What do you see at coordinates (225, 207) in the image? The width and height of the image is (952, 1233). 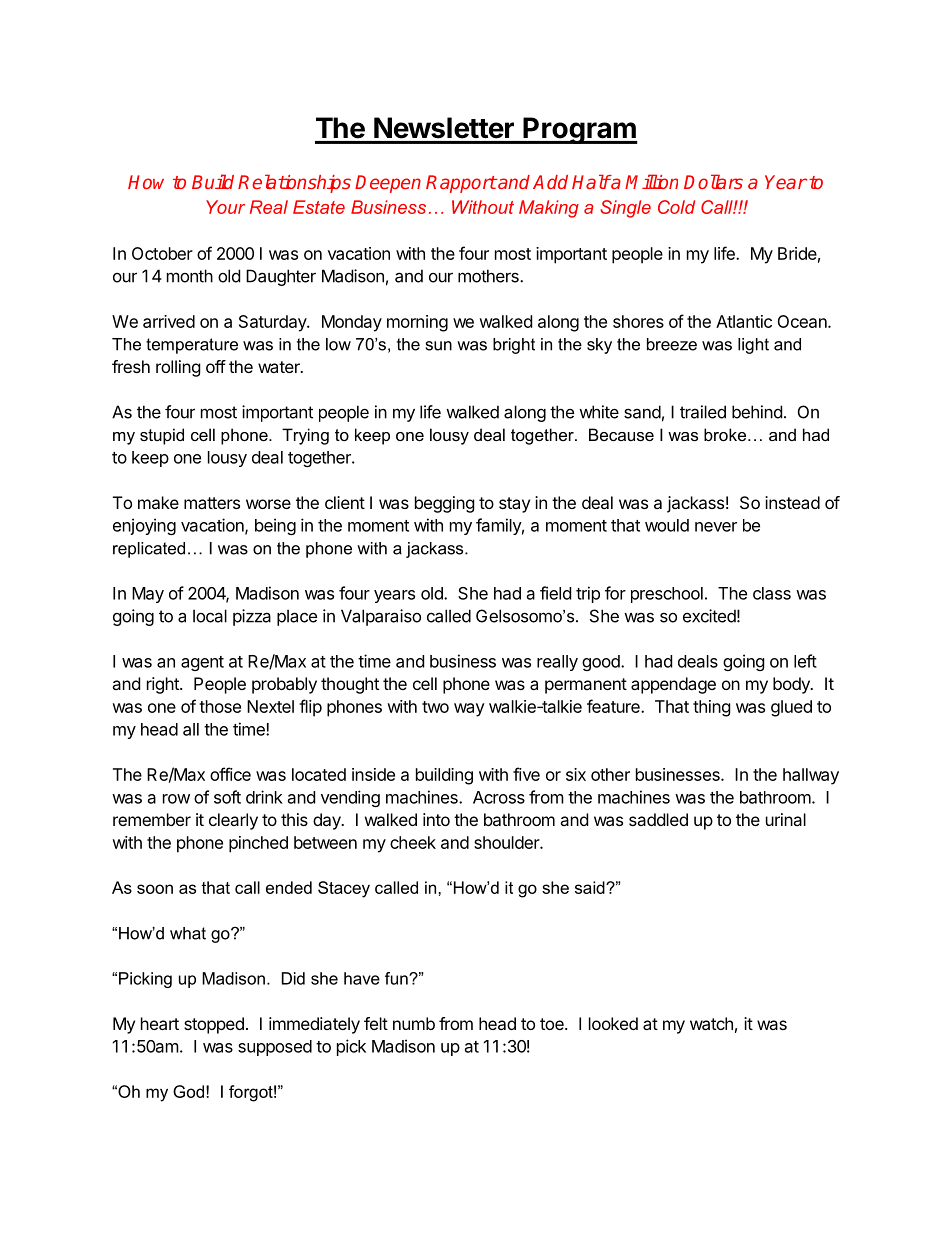 I see `Your` at bounding box center [225, 207].
